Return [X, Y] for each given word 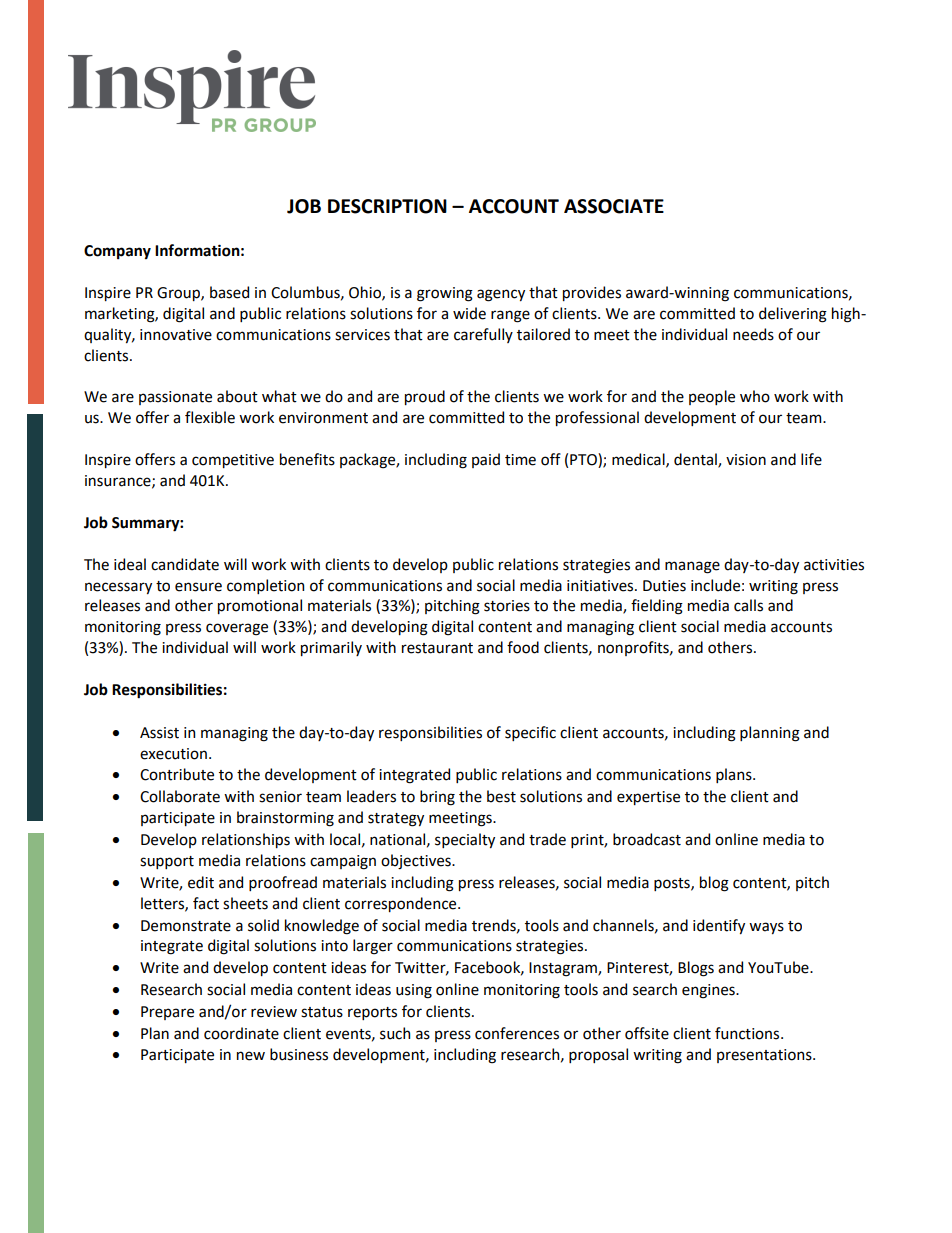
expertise [648, 798]
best [501, 796]
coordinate [241, 1033]
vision [746, 460]
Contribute [177, 774]
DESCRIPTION [387, 206]
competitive [233, 461]
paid [486, 460]
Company [117, 252]
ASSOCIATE [614, 206]
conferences [517, 1033]
